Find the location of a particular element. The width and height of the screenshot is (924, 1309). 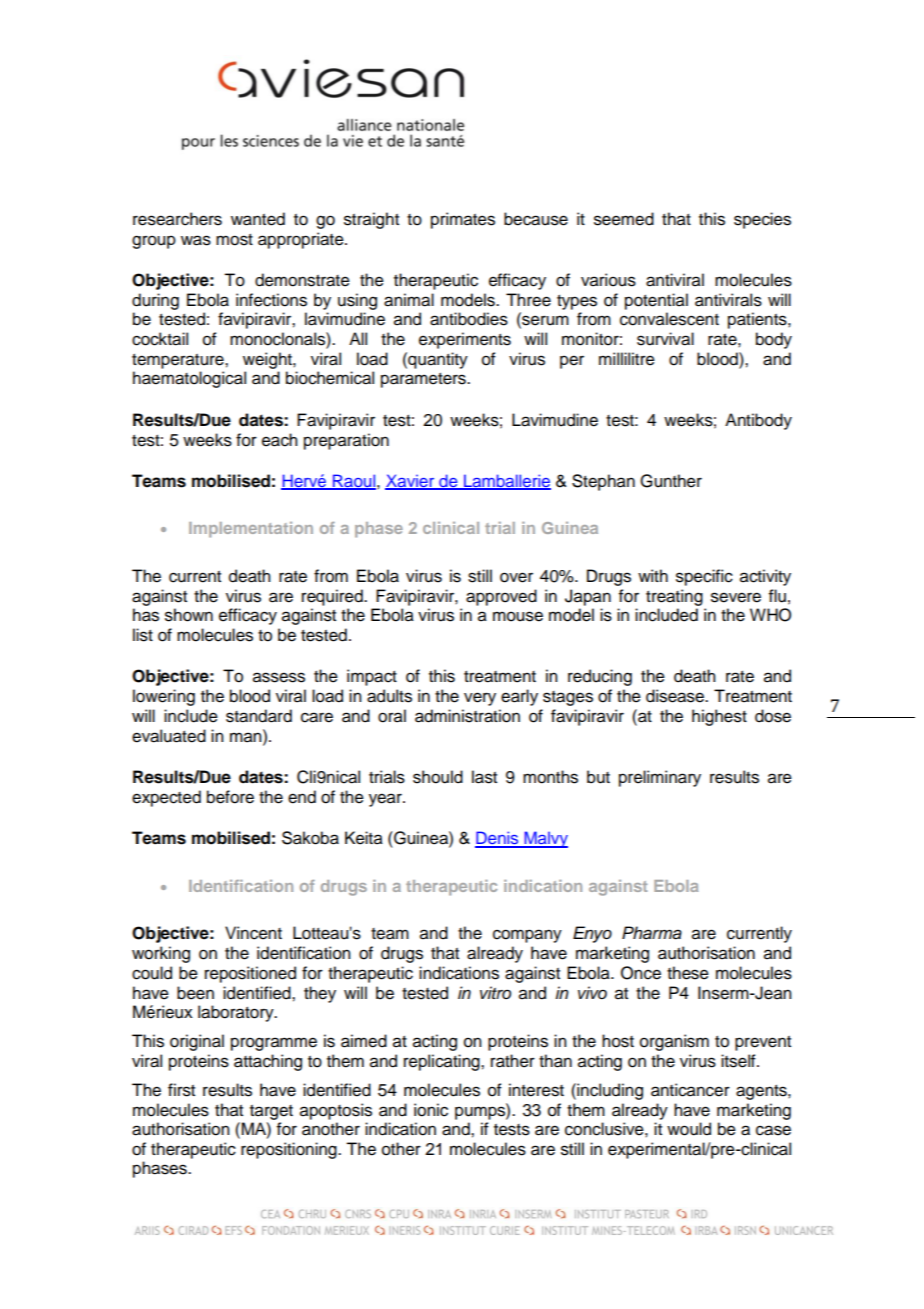

would is located at coordinates (689, 1129).
